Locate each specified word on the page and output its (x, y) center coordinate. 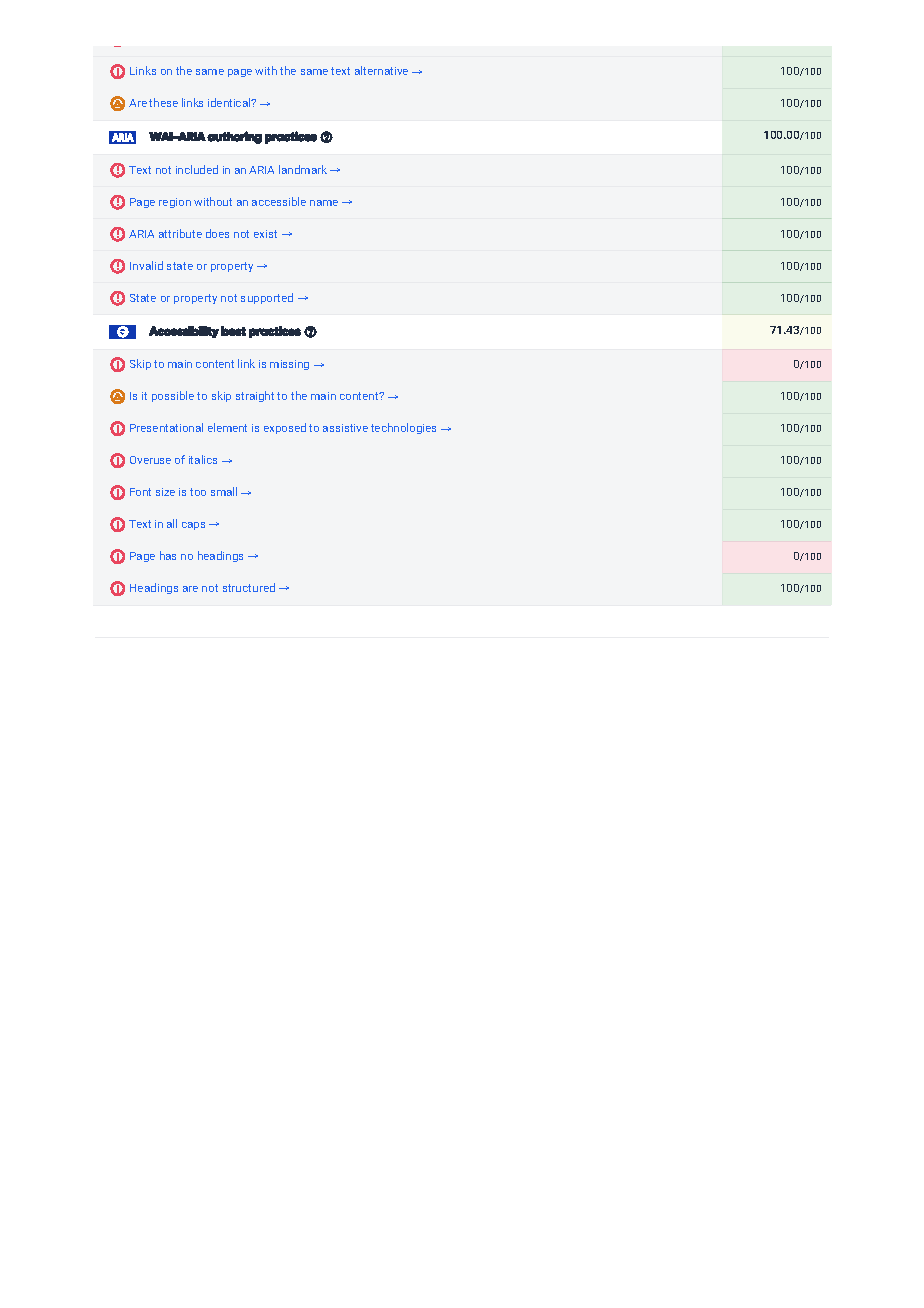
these (163, 102)
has (168, 555)
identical (230, 102)
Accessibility (184, 332)
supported (267, 298)
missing (289, 365)
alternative (381, 70)
